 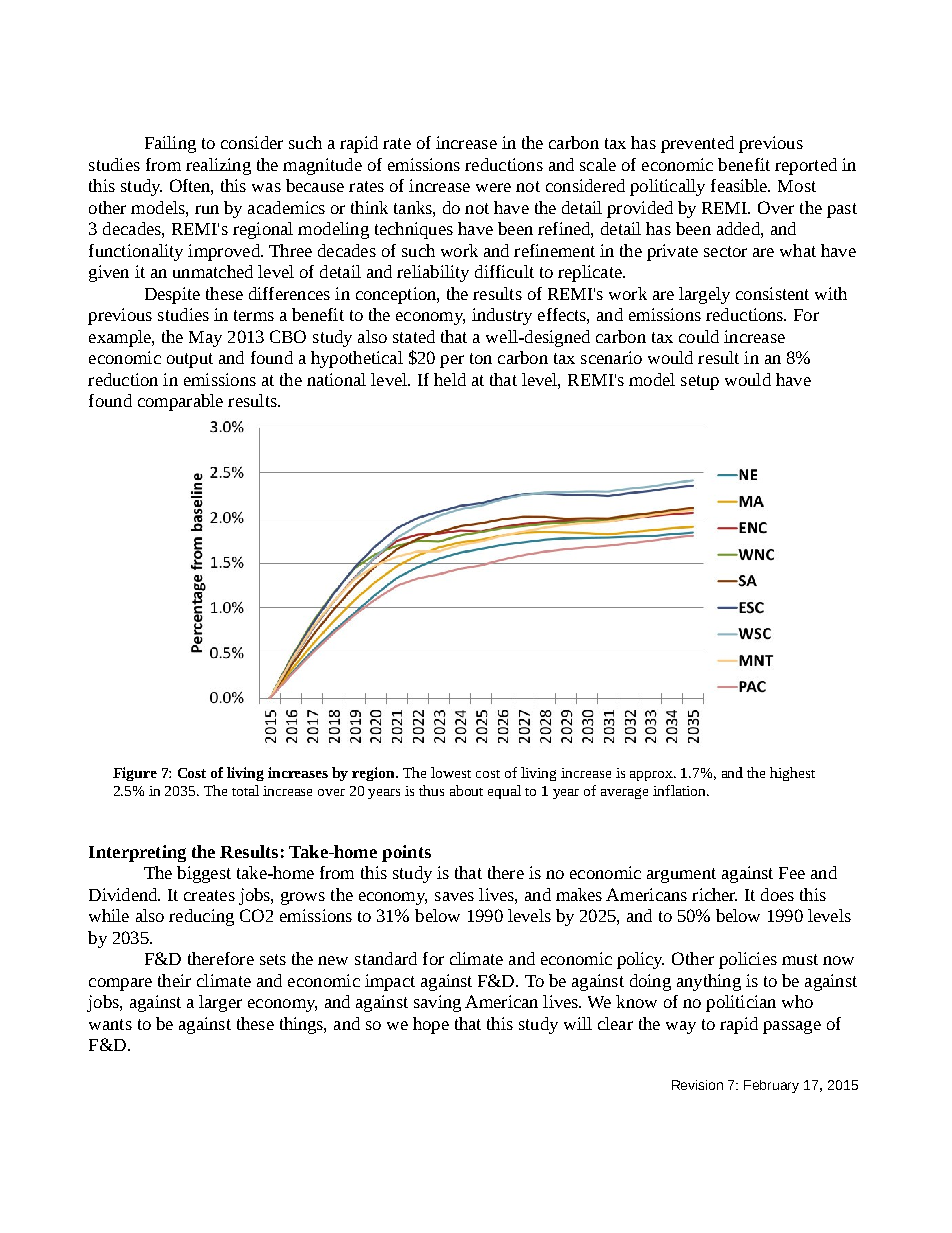 I want to click on setup, so click(x=700, y=382).
